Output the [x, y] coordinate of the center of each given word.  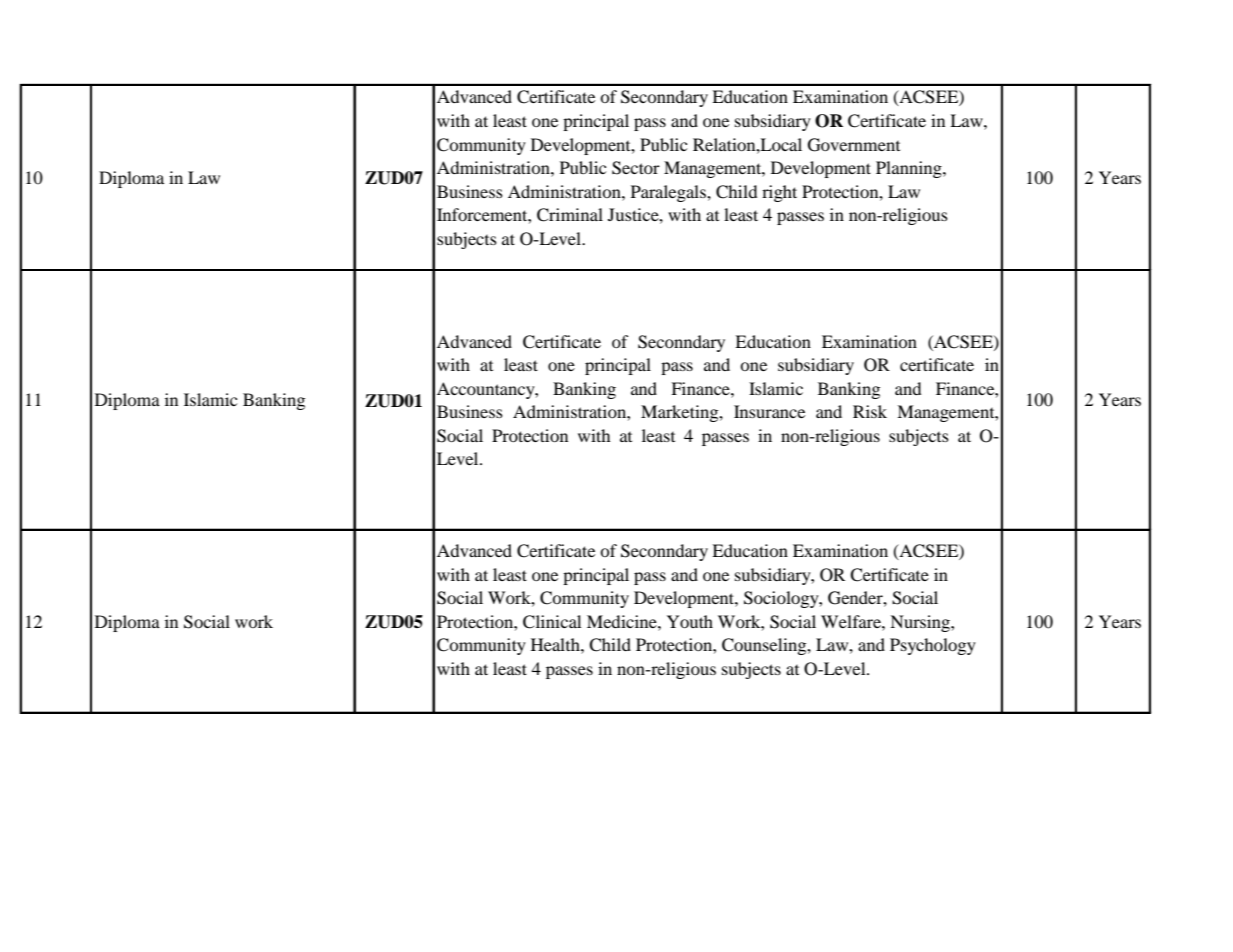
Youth [690, 621]
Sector [636, 168]
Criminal [570, 215]
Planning [910, 169]
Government [854, 145]
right [779, 193]
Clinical [552, 622]
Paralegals [669, 193]
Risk [870, 411]
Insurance [769, 411]
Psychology [933, 646]
